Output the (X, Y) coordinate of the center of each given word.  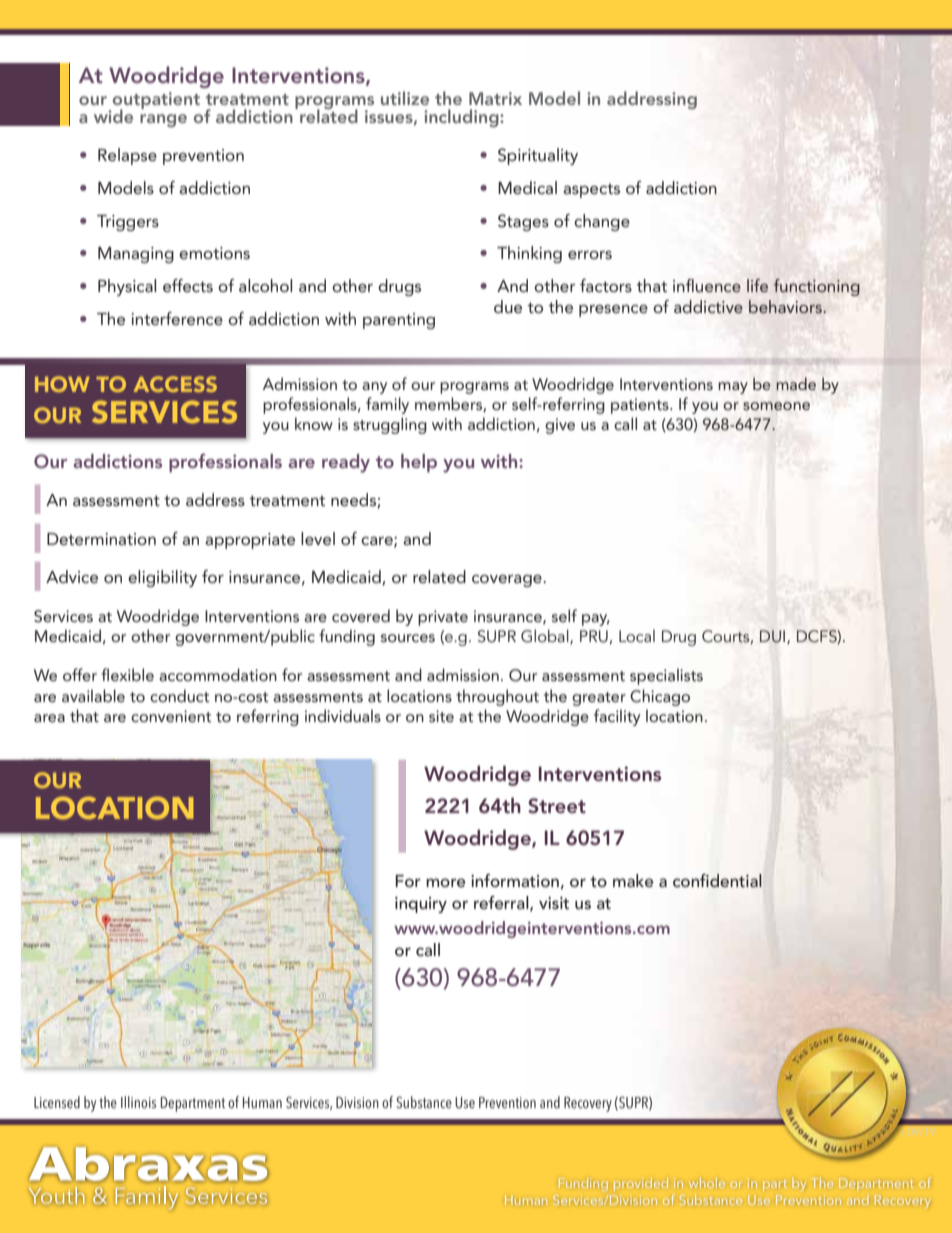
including (462, 118)
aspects (591, 190)
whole (707, 1183)
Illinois (138, 1102)
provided (641, 1184)
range (163, 120)
